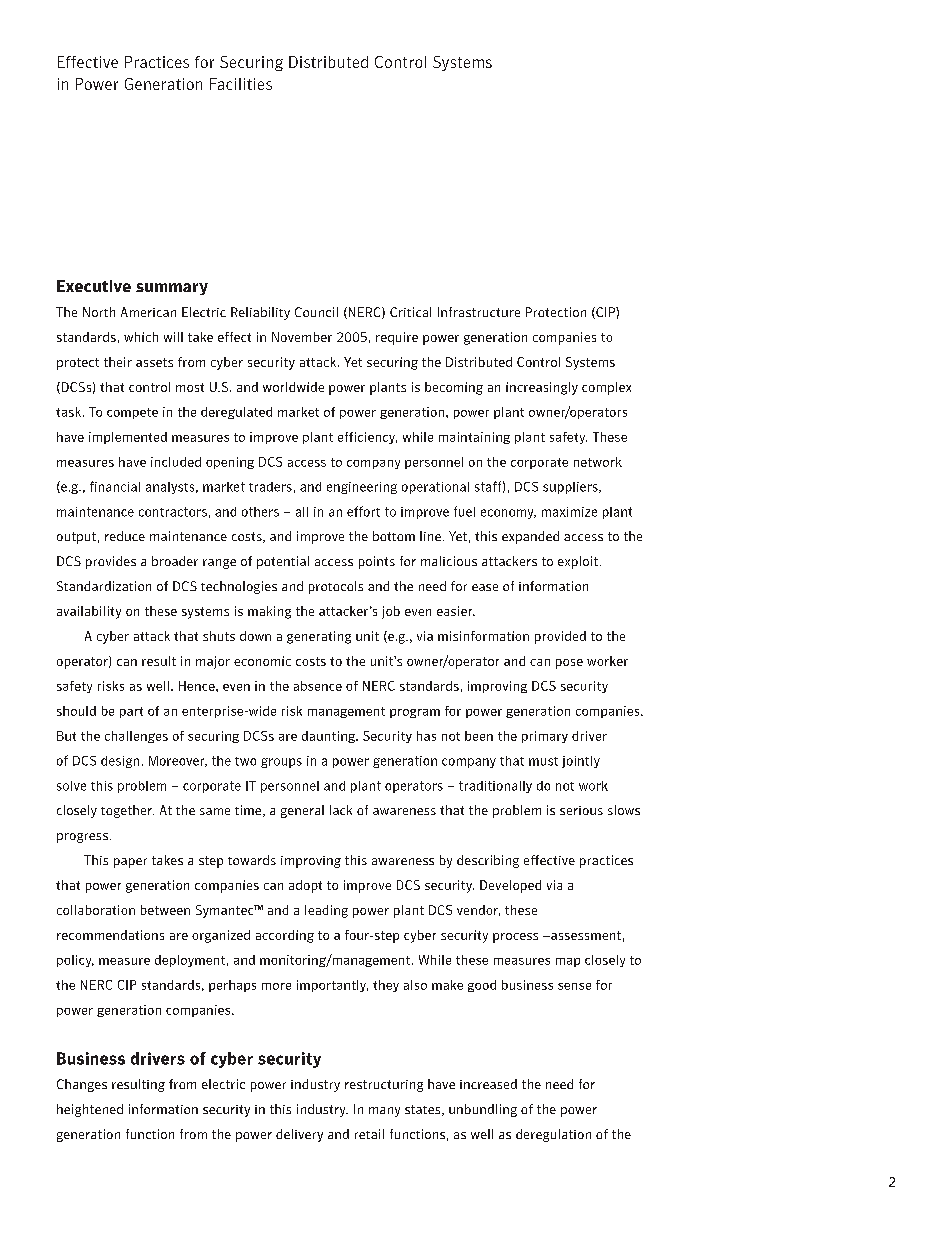  I want to click on heightened, so click(90, 1110).
